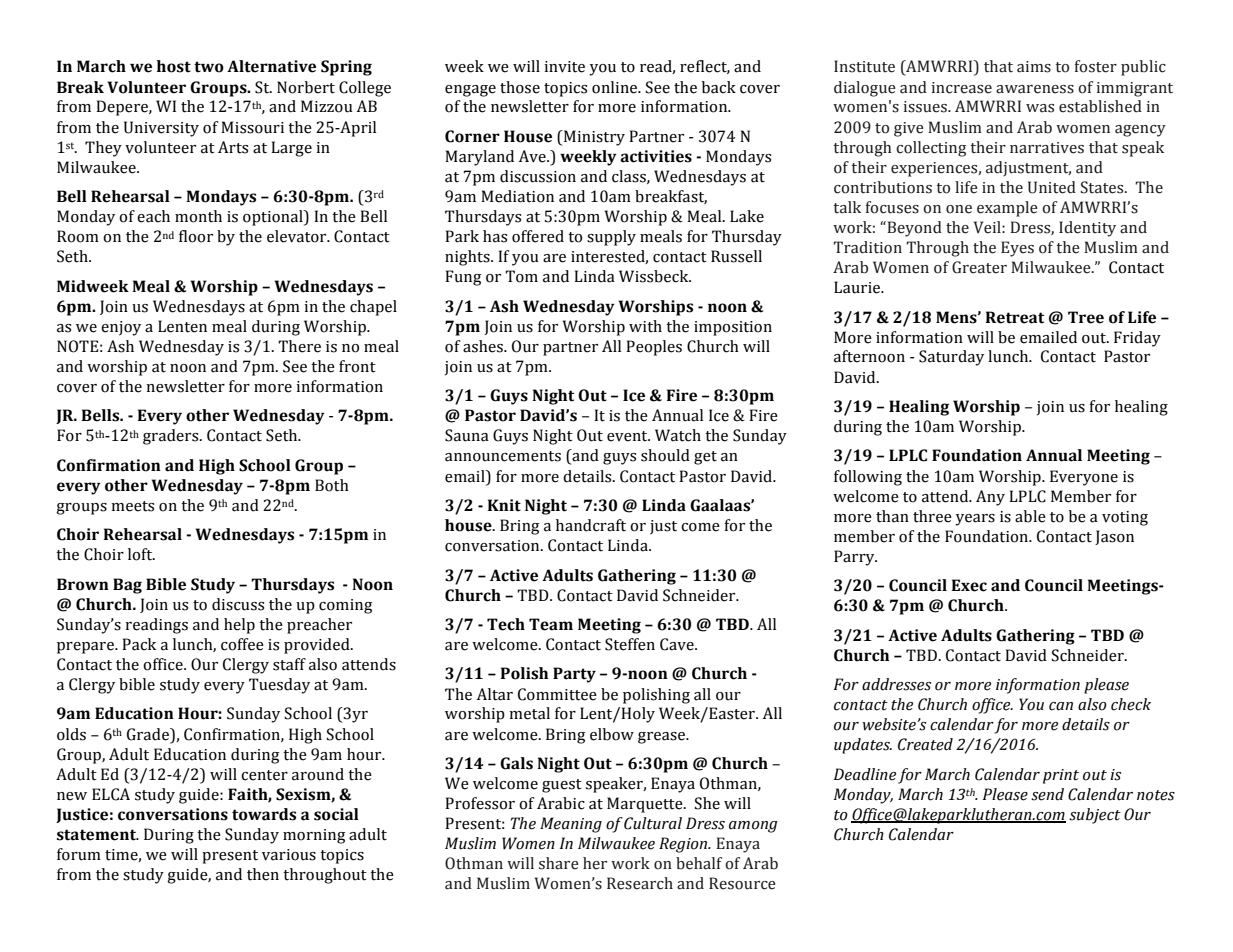 The width and height of the screenshot is (1233, 952). Describe the element at coordinates (574, 675) in the screenshot. I see `Party` at that location.
